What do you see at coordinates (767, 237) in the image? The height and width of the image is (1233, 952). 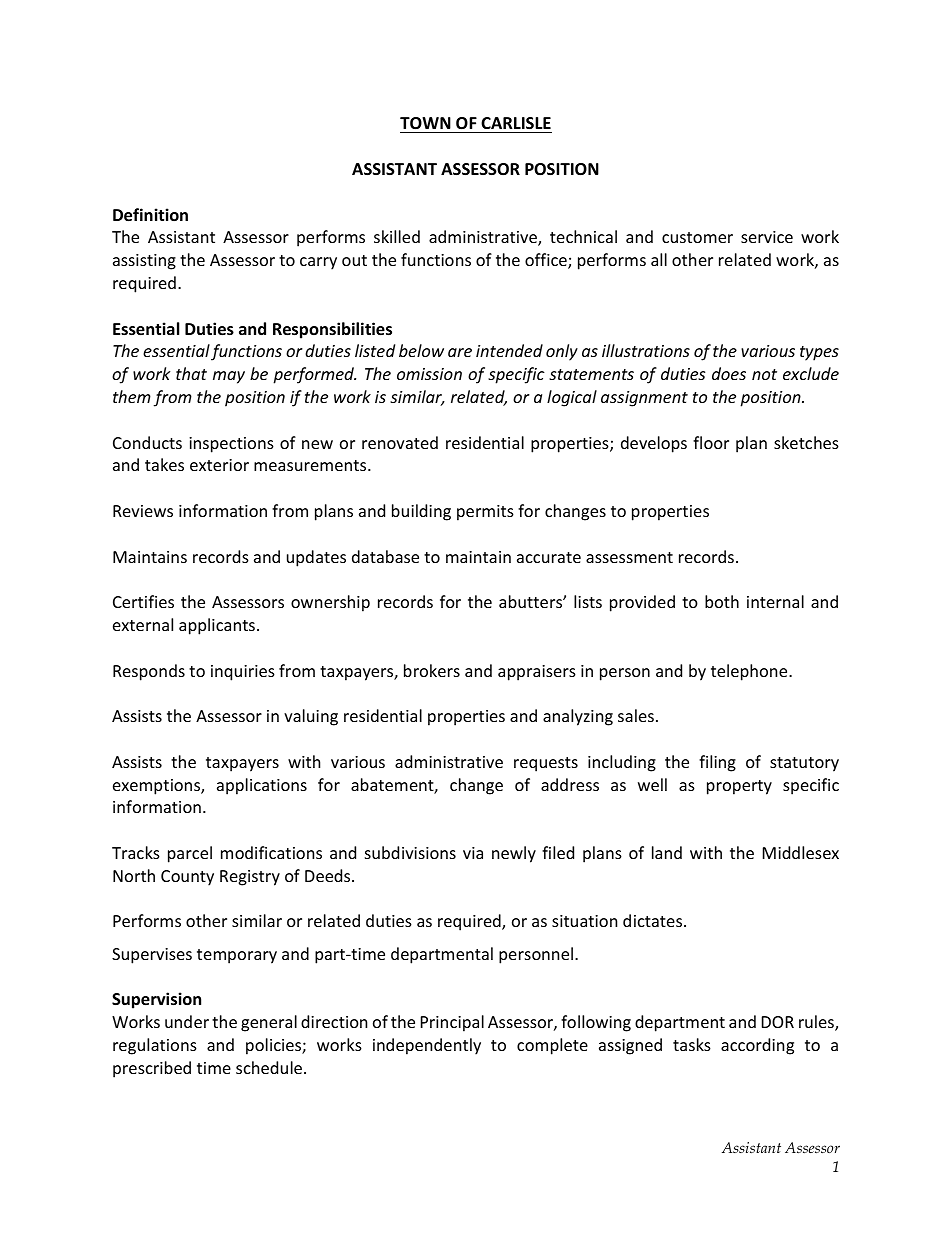 I see `service` at bounding box center [767, 237].
